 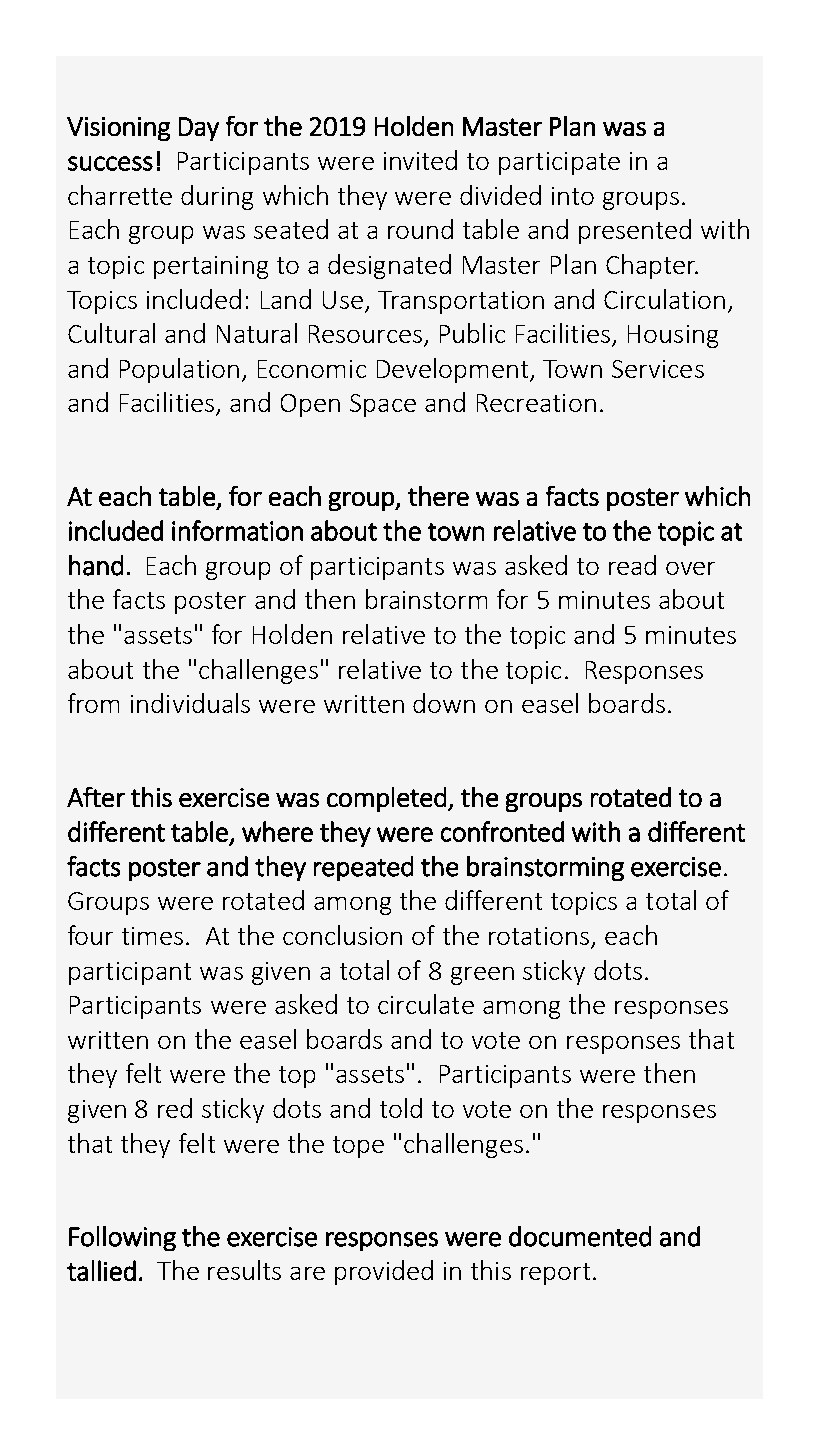 I want to click on into, so click(x=573, y=196).
